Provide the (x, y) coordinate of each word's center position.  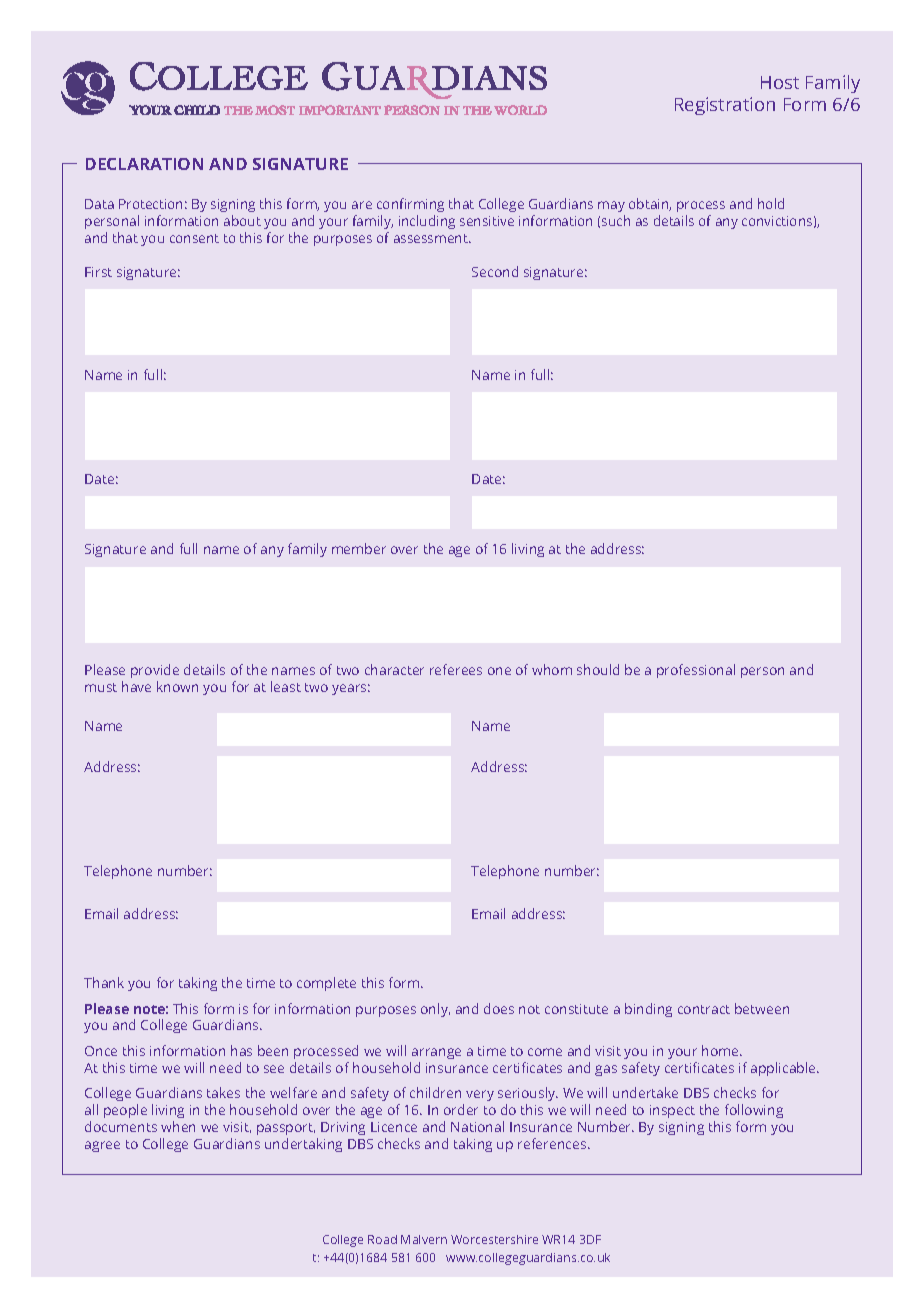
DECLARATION (144, 164)
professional (696, 671)
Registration (725, 106)
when (178, 1126)
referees (456, 669)
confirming (410, 205)
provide (155, 673)
